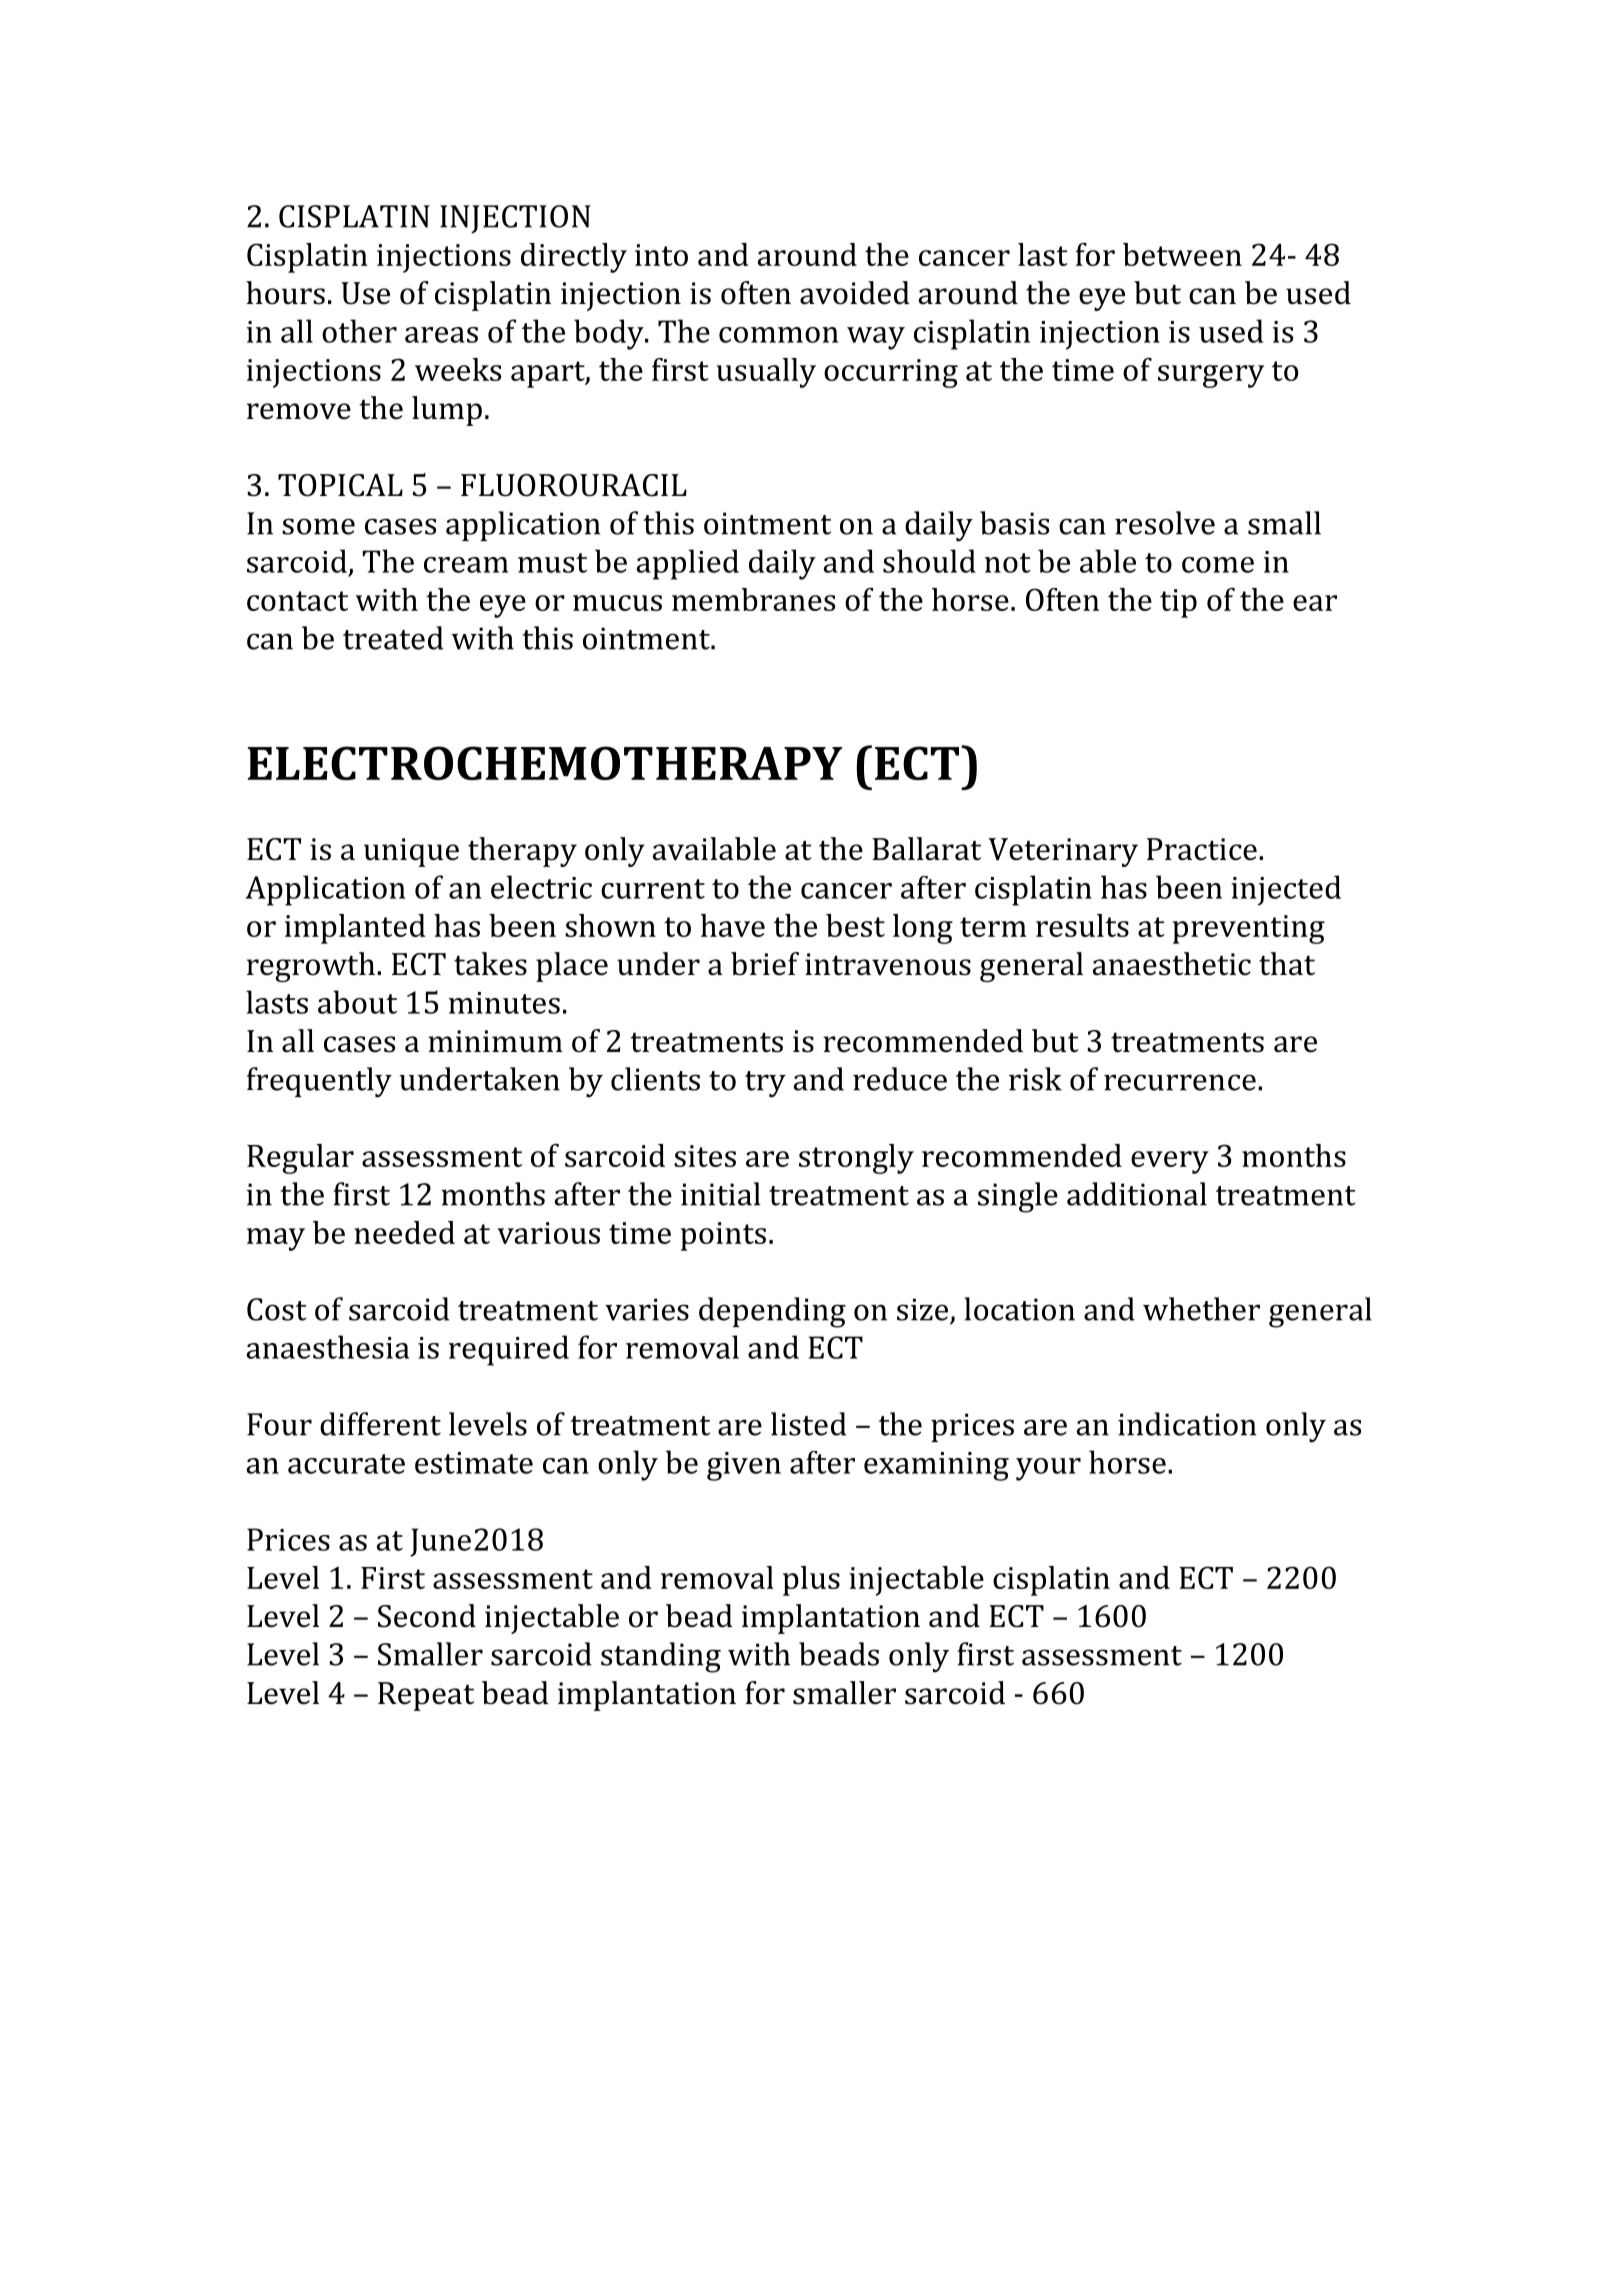  I want to click on between, so click(1182, 254).
